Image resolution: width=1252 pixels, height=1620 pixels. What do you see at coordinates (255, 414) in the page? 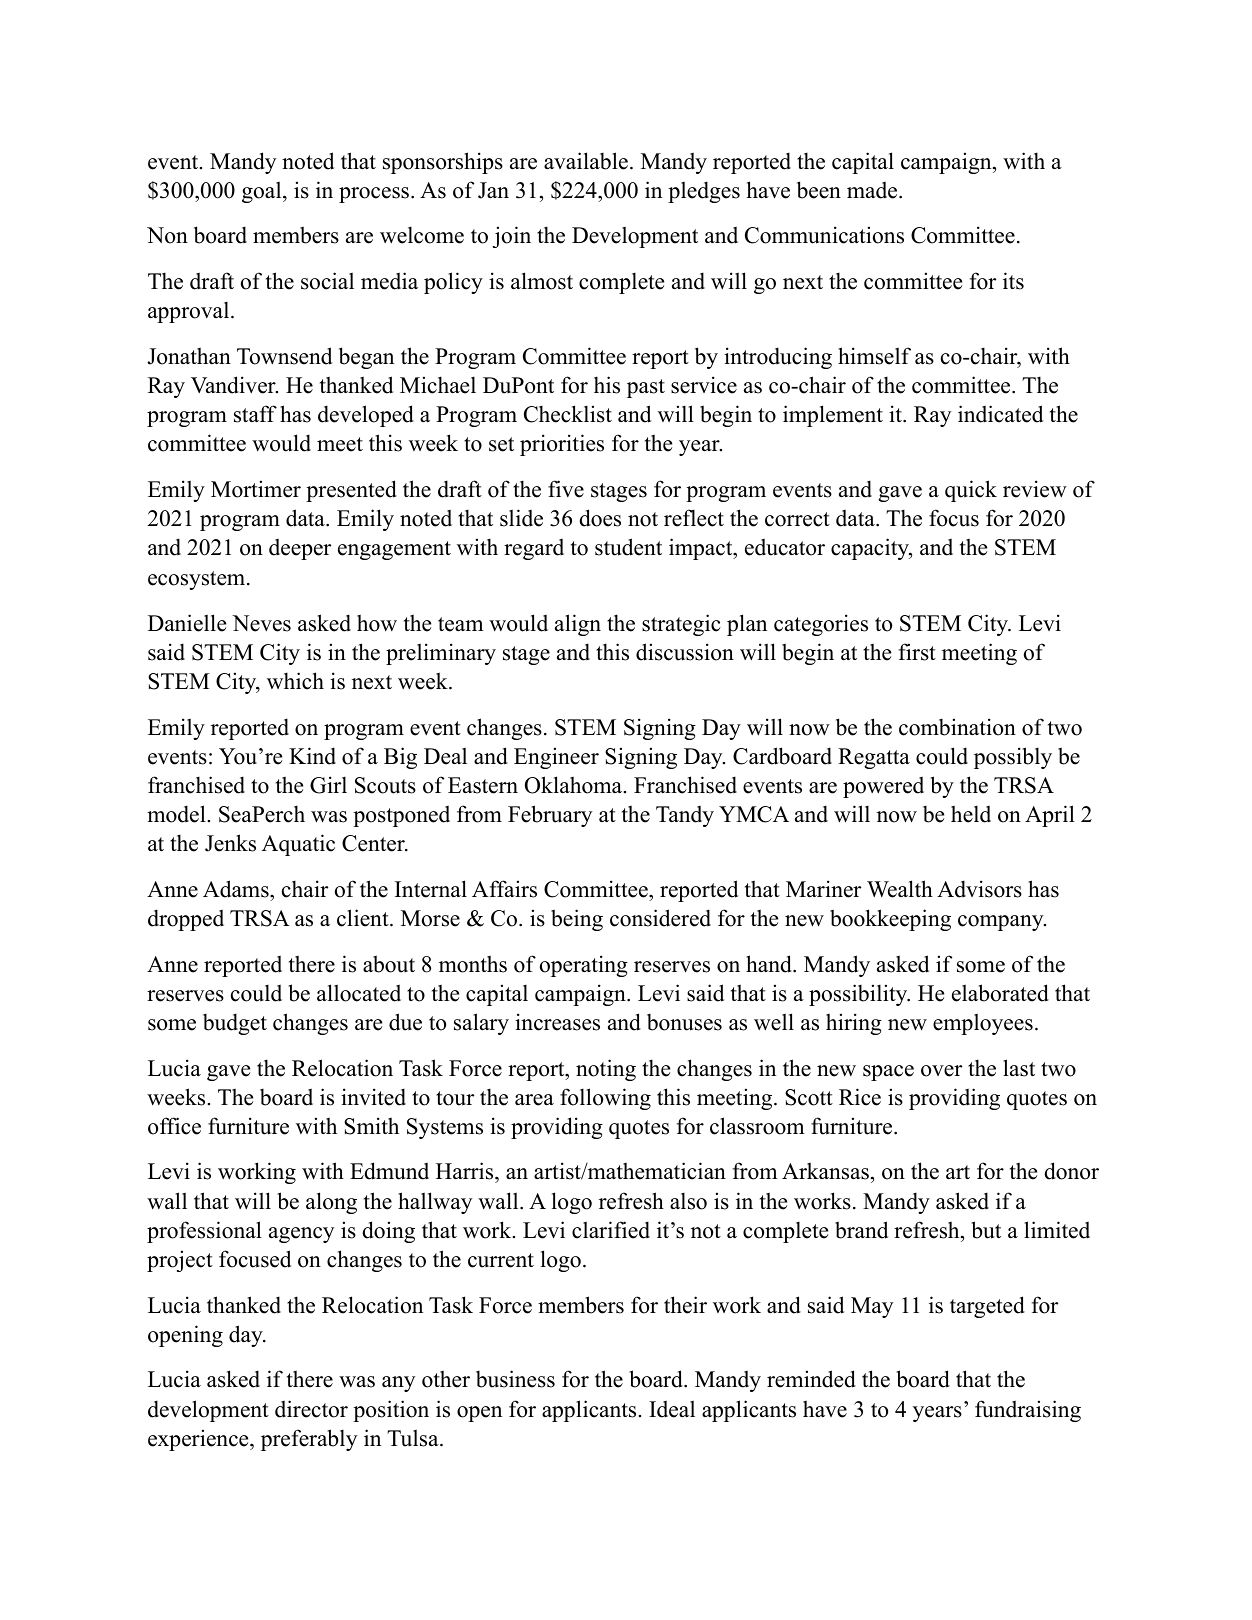
I see `staff` at bounding box center [255, 414].
